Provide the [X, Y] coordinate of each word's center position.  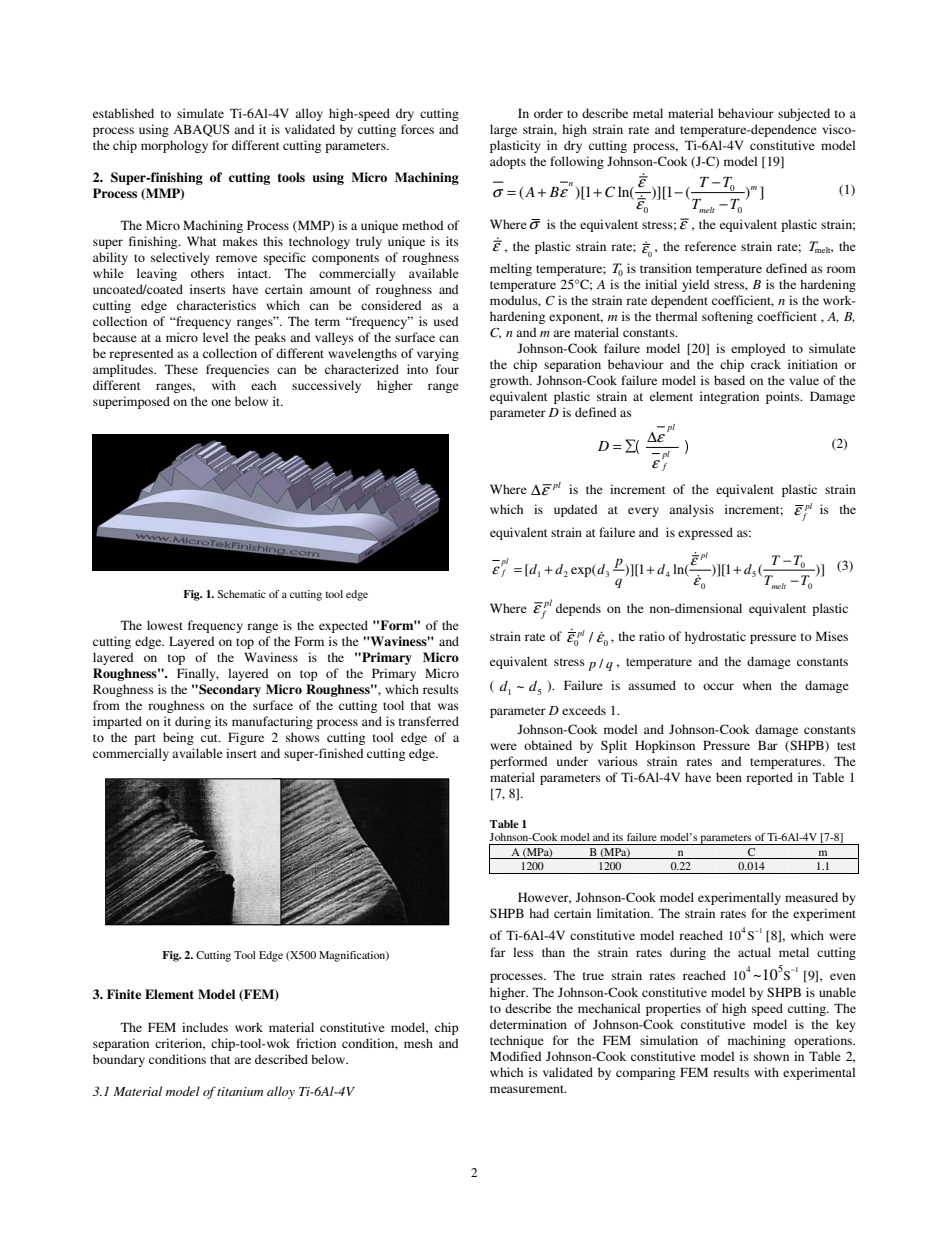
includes [205, 1027]
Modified [516, 1056]
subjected [804, 114]
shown [771, 1056]
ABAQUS [201, 130]
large [503, 130]
